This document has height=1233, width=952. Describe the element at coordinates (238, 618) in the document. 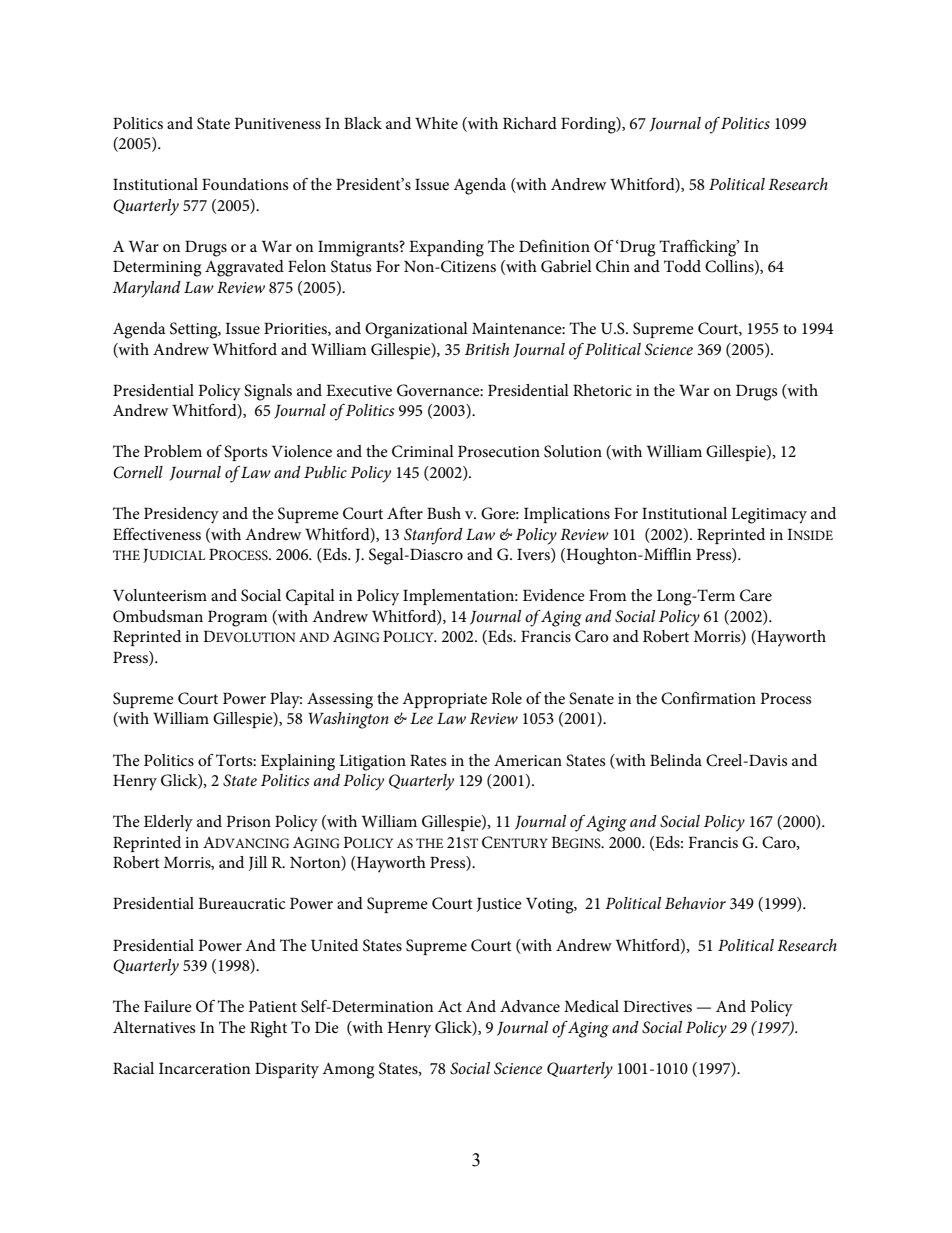

I see `Program` at that location.
